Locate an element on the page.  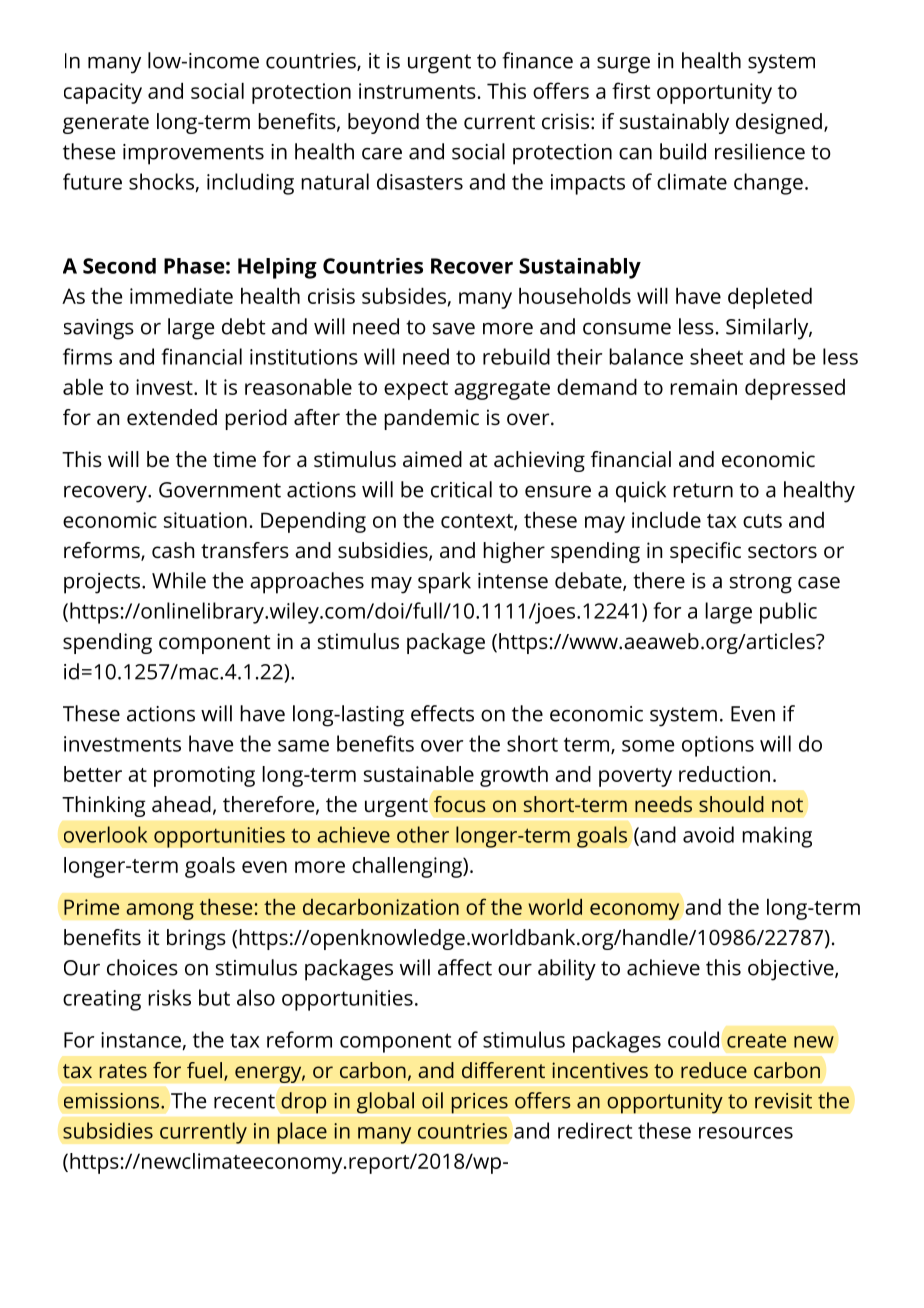
capacity is located at coordinates (103, 93).
